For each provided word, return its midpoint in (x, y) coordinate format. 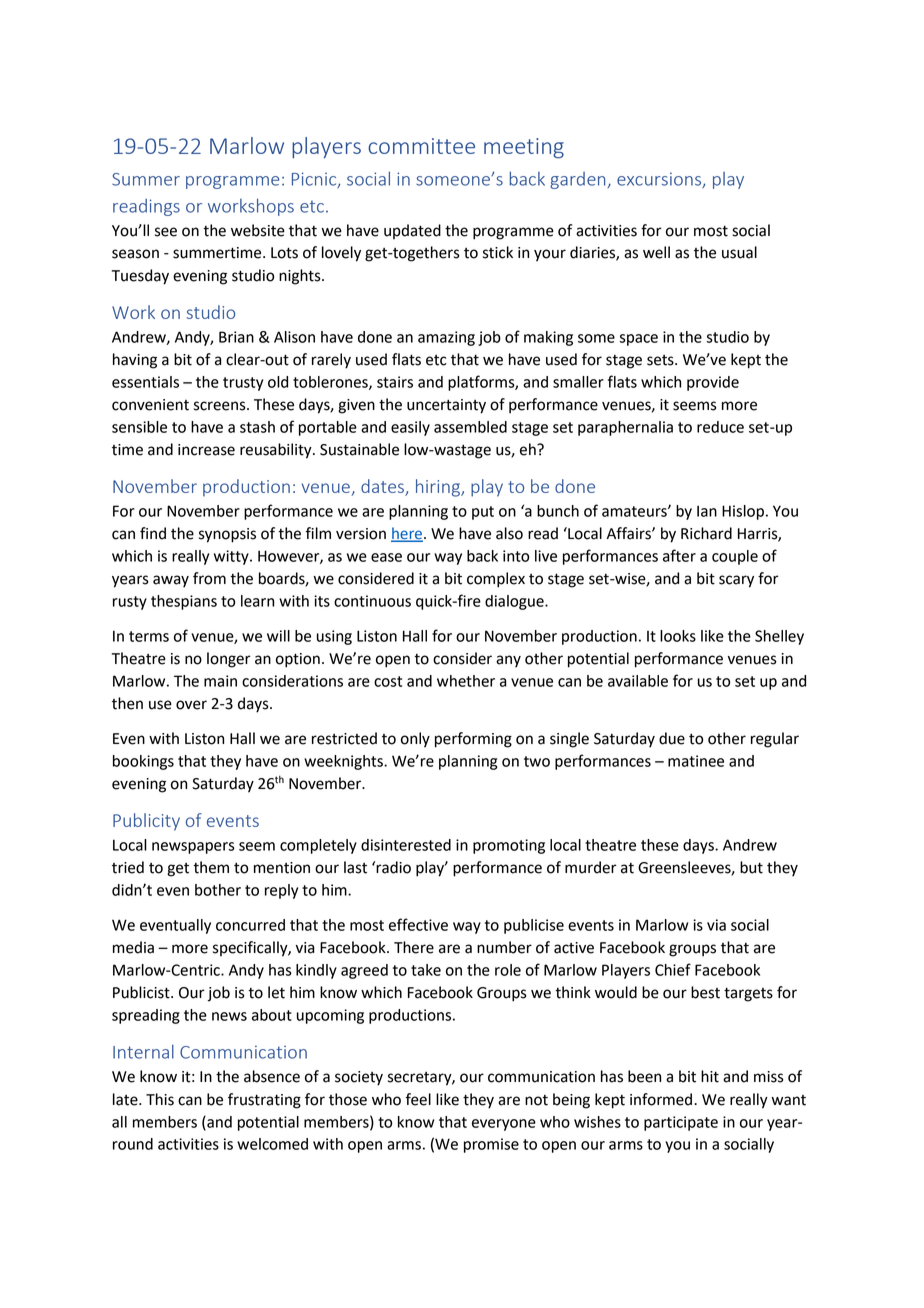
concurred (250, 925)
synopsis (227, 535)
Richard (706, 533)
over (191, 705)
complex (496, 580)
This (160, 1099)
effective (418, 924)
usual (739, 252)
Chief (673, 969)
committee (421, 146)
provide (713, 383)
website (258, 230)
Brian (236, 337)
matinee (696, 761)
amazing (446, 338)
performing (473, 740)
